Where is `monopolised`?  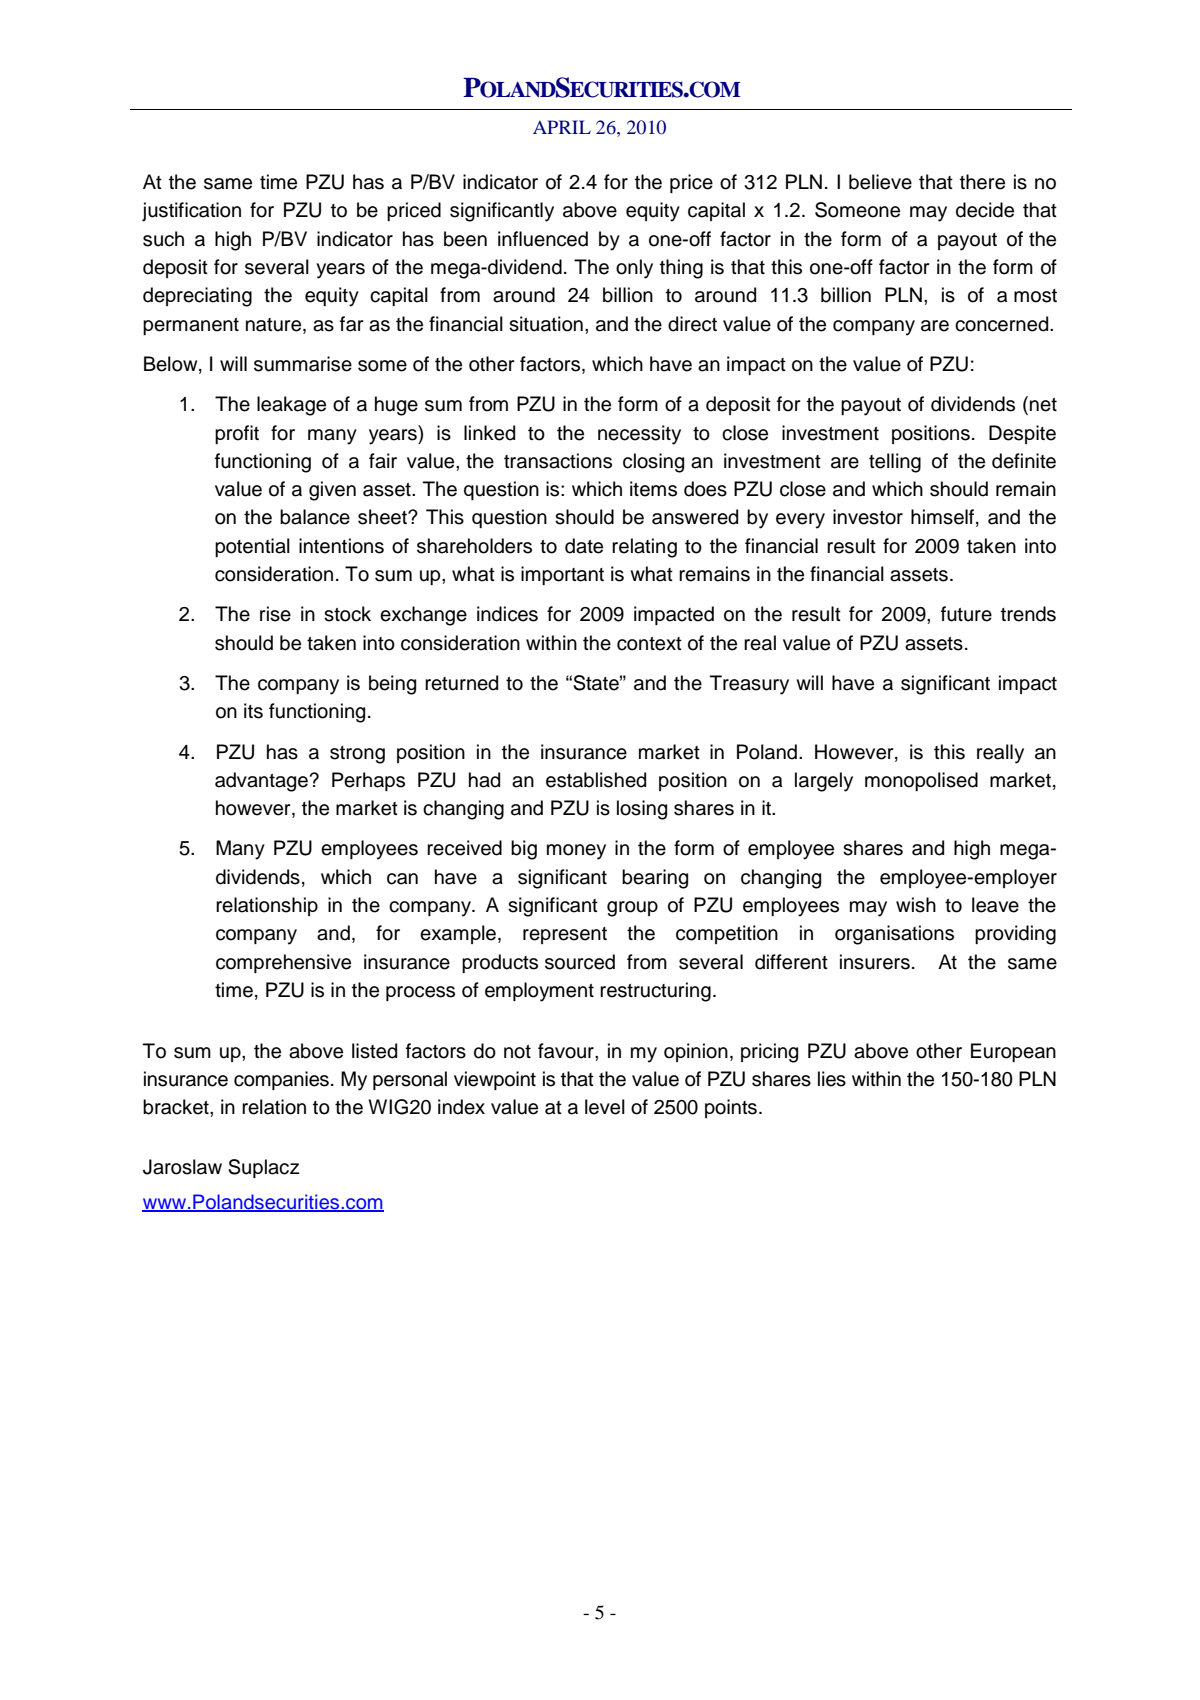
monopolised is located at coordinates (921, 781).
